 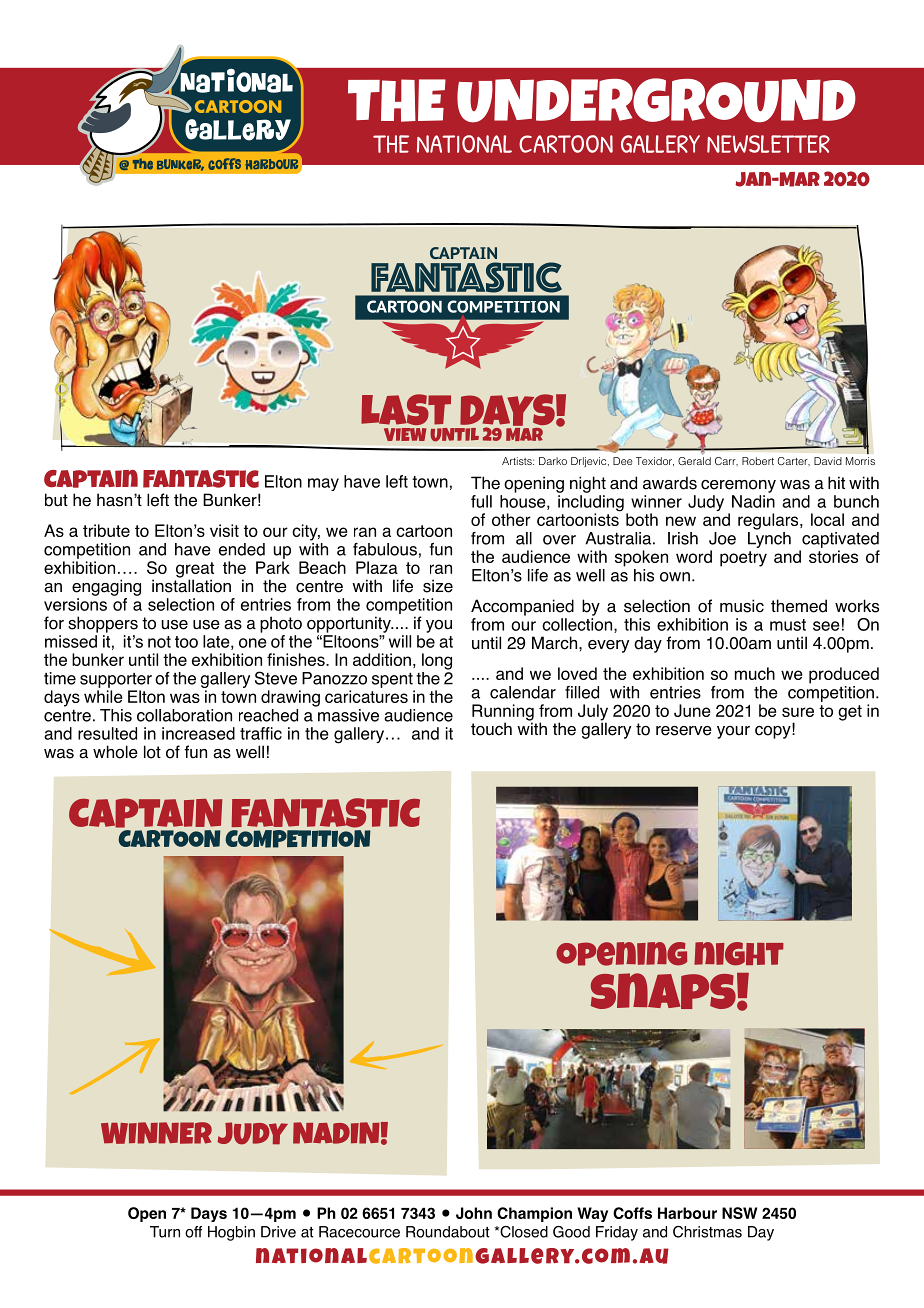 What do you see at coordinates (405, 434) in the screenshot?
I see `VIEW` at bounding box center [405, 434].
